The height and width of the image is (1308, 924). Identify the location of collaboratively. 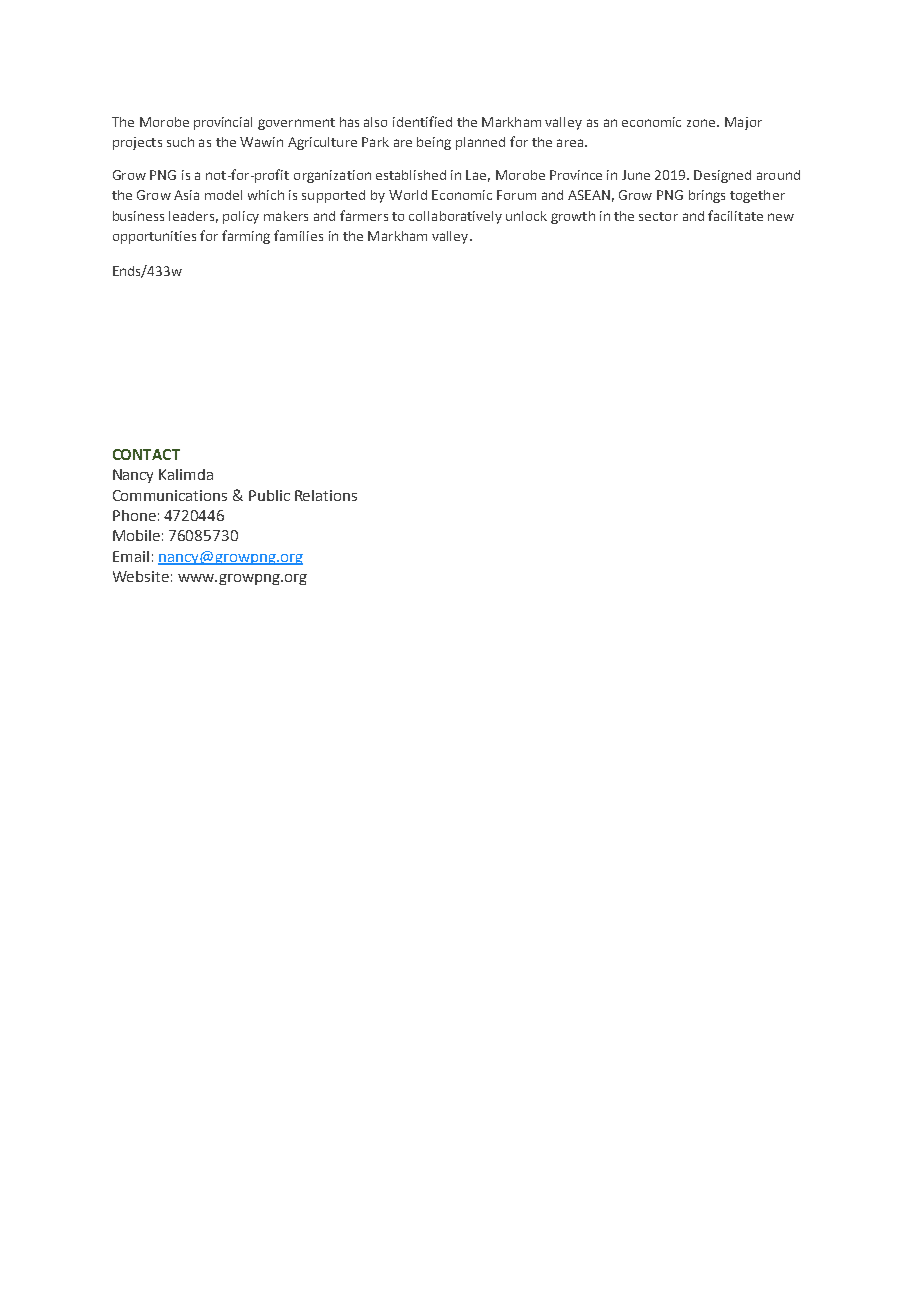
(455, 217).
